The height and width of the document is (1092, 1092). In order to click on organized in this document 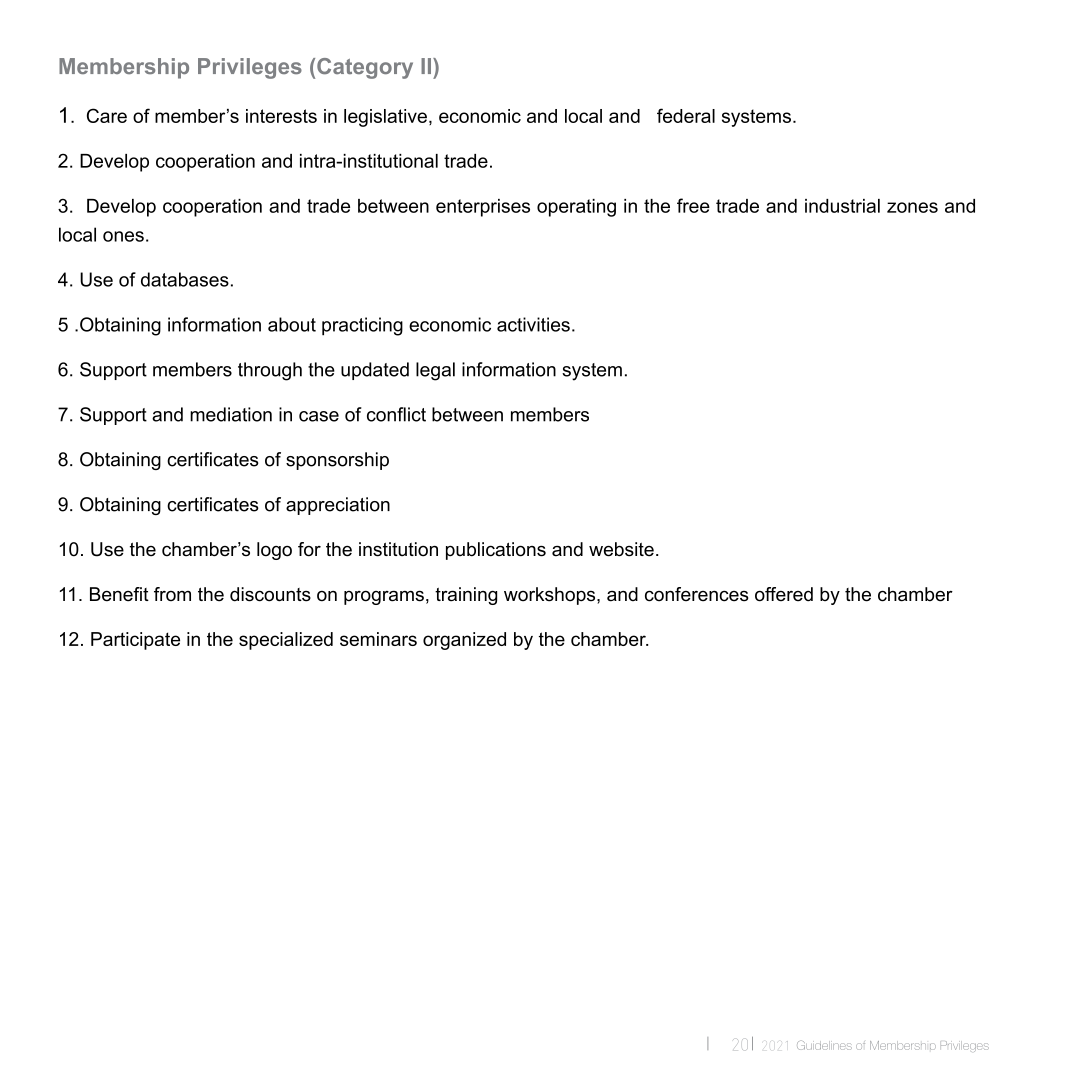, I will do `click(464, 641)`.
